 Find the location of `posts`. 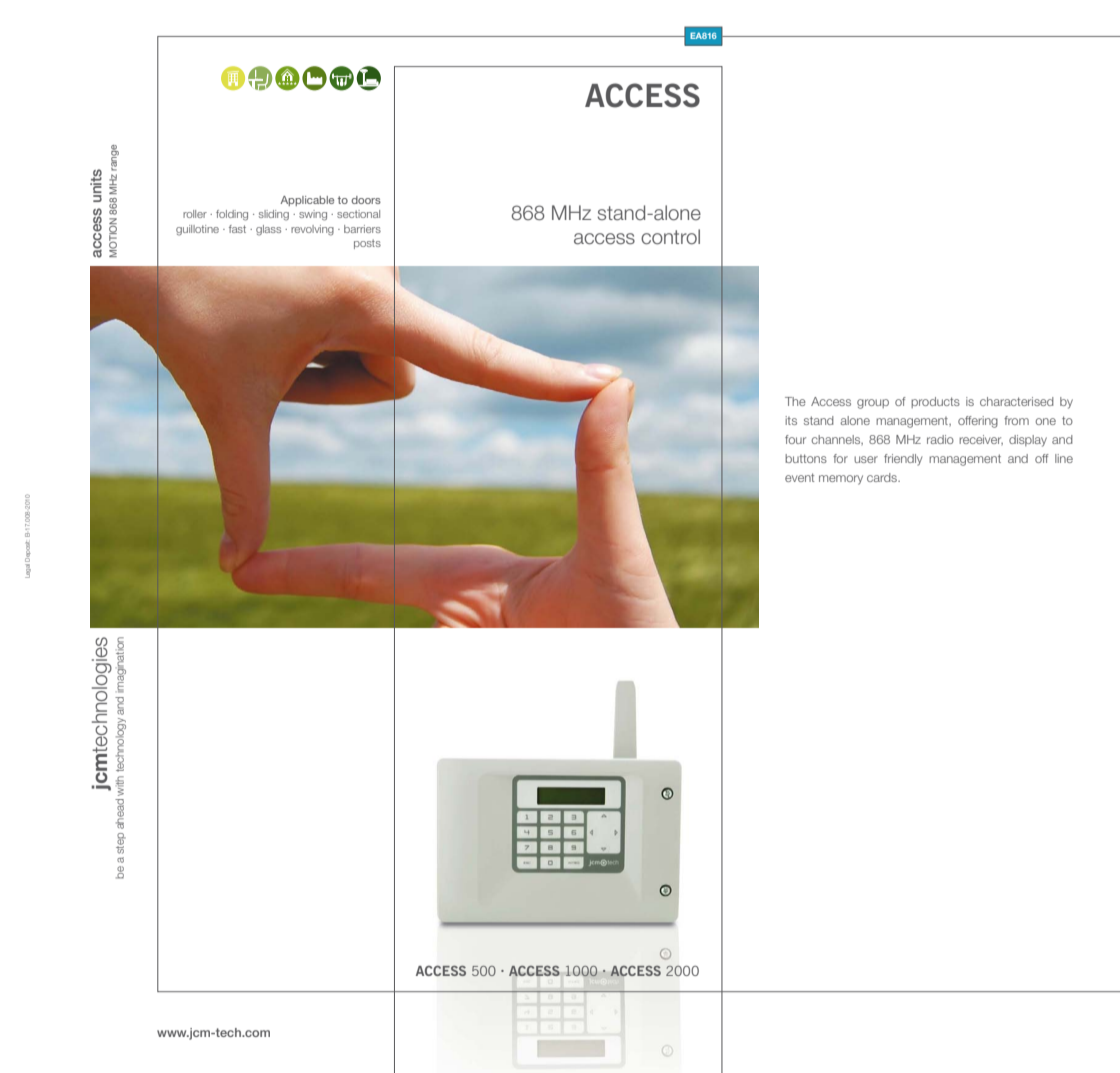

posts is located at coordinates (367, 244).
